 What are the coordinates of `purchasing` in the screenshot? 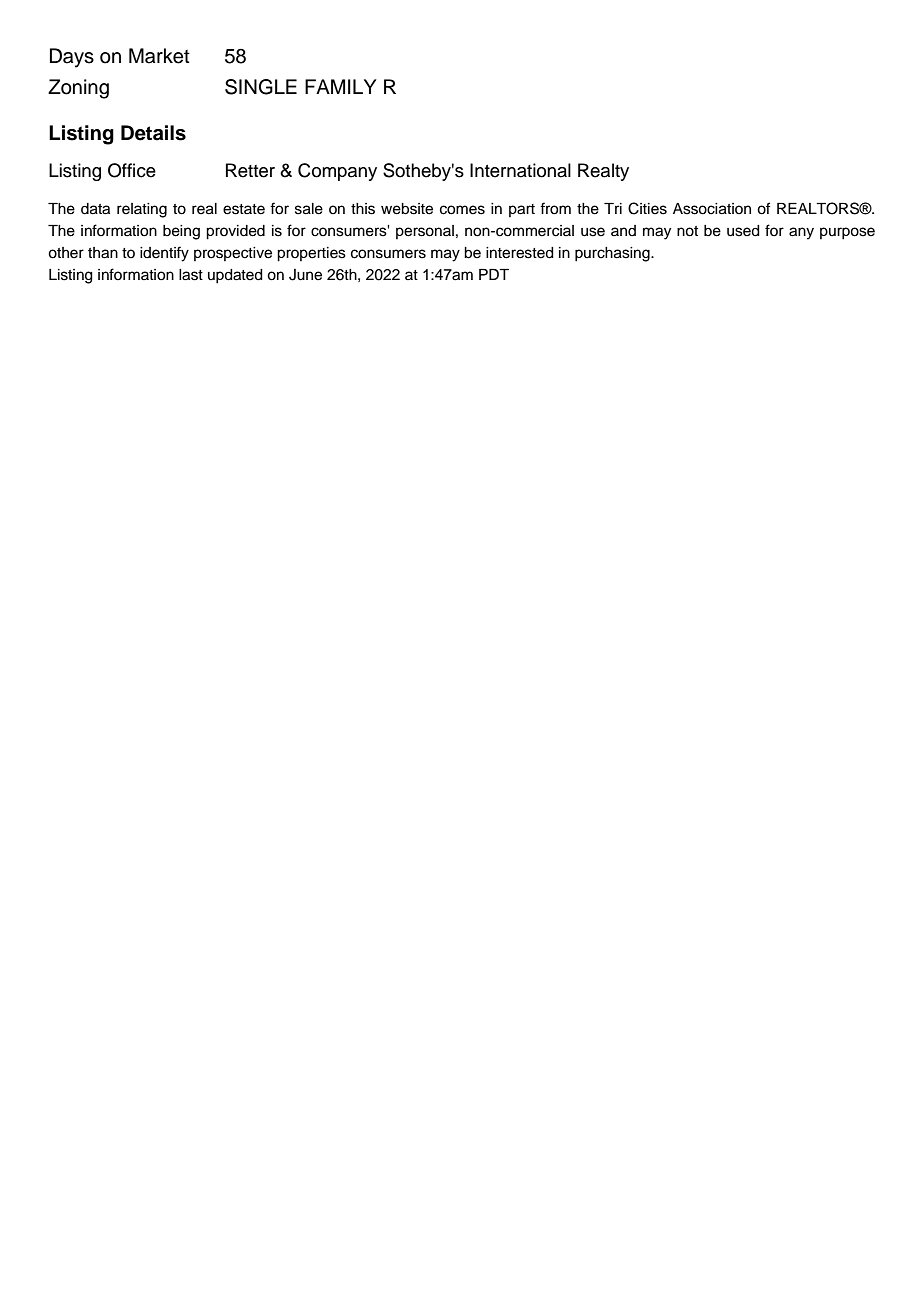 It's located at (613, 254).
